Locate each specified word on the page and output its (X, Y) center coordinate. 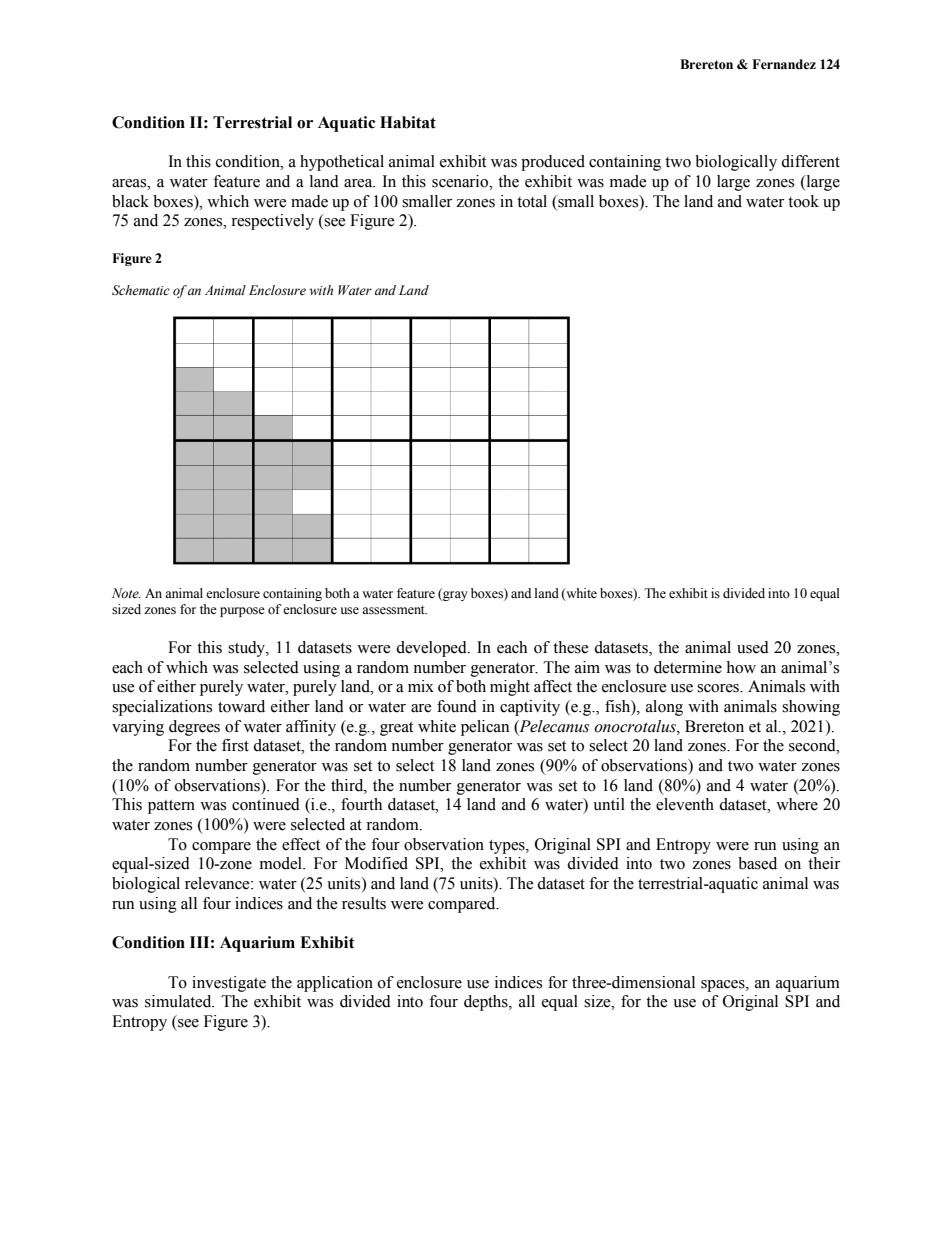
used (753, 647)
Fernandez (784, 64)
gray (454, 595)
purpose (242, 612)
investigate (229, 984)
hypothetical (342, 163)
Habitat (408, 122)
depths (487, 1003)
